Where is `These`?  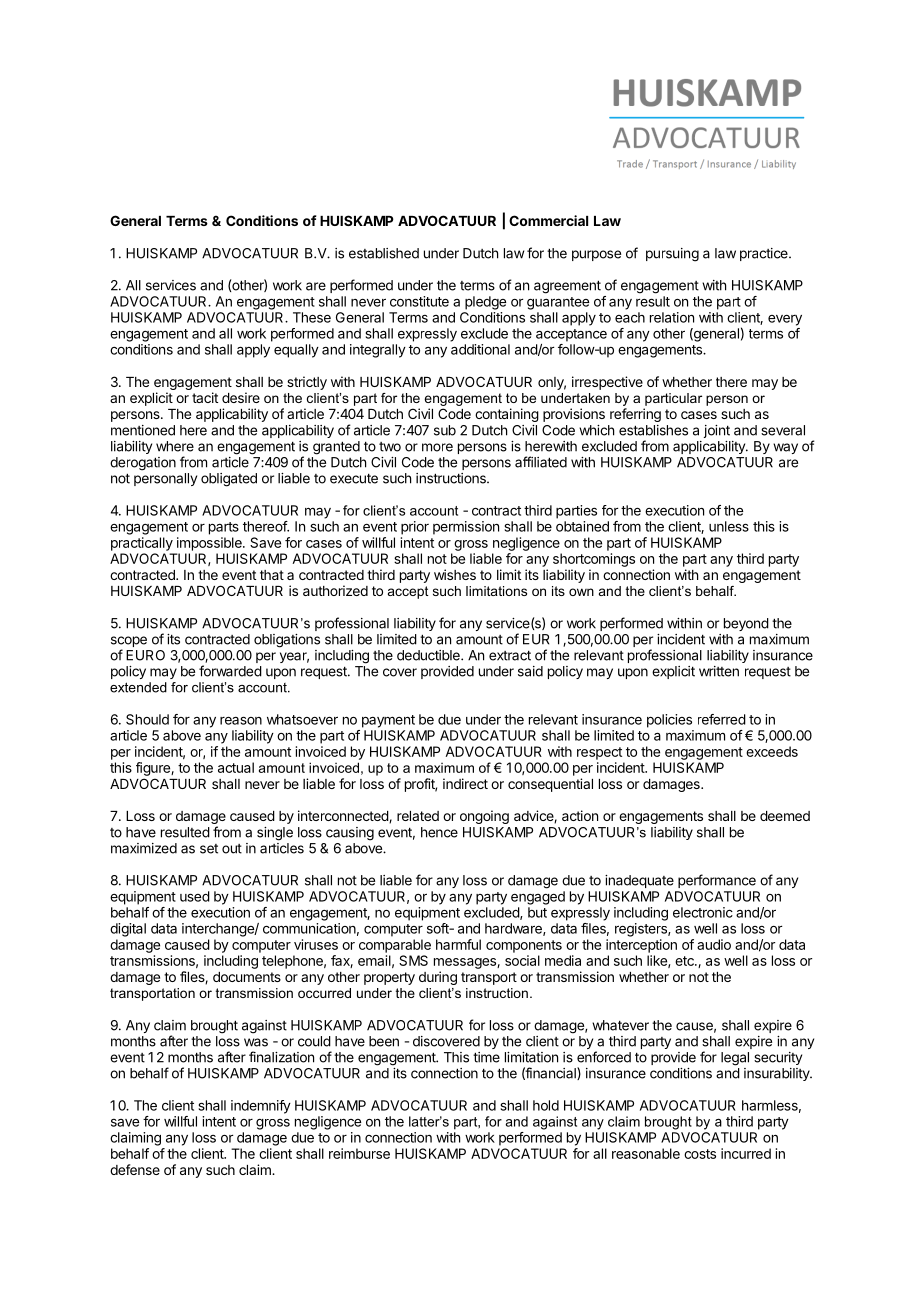 These is located at coordinates (312, 317).
